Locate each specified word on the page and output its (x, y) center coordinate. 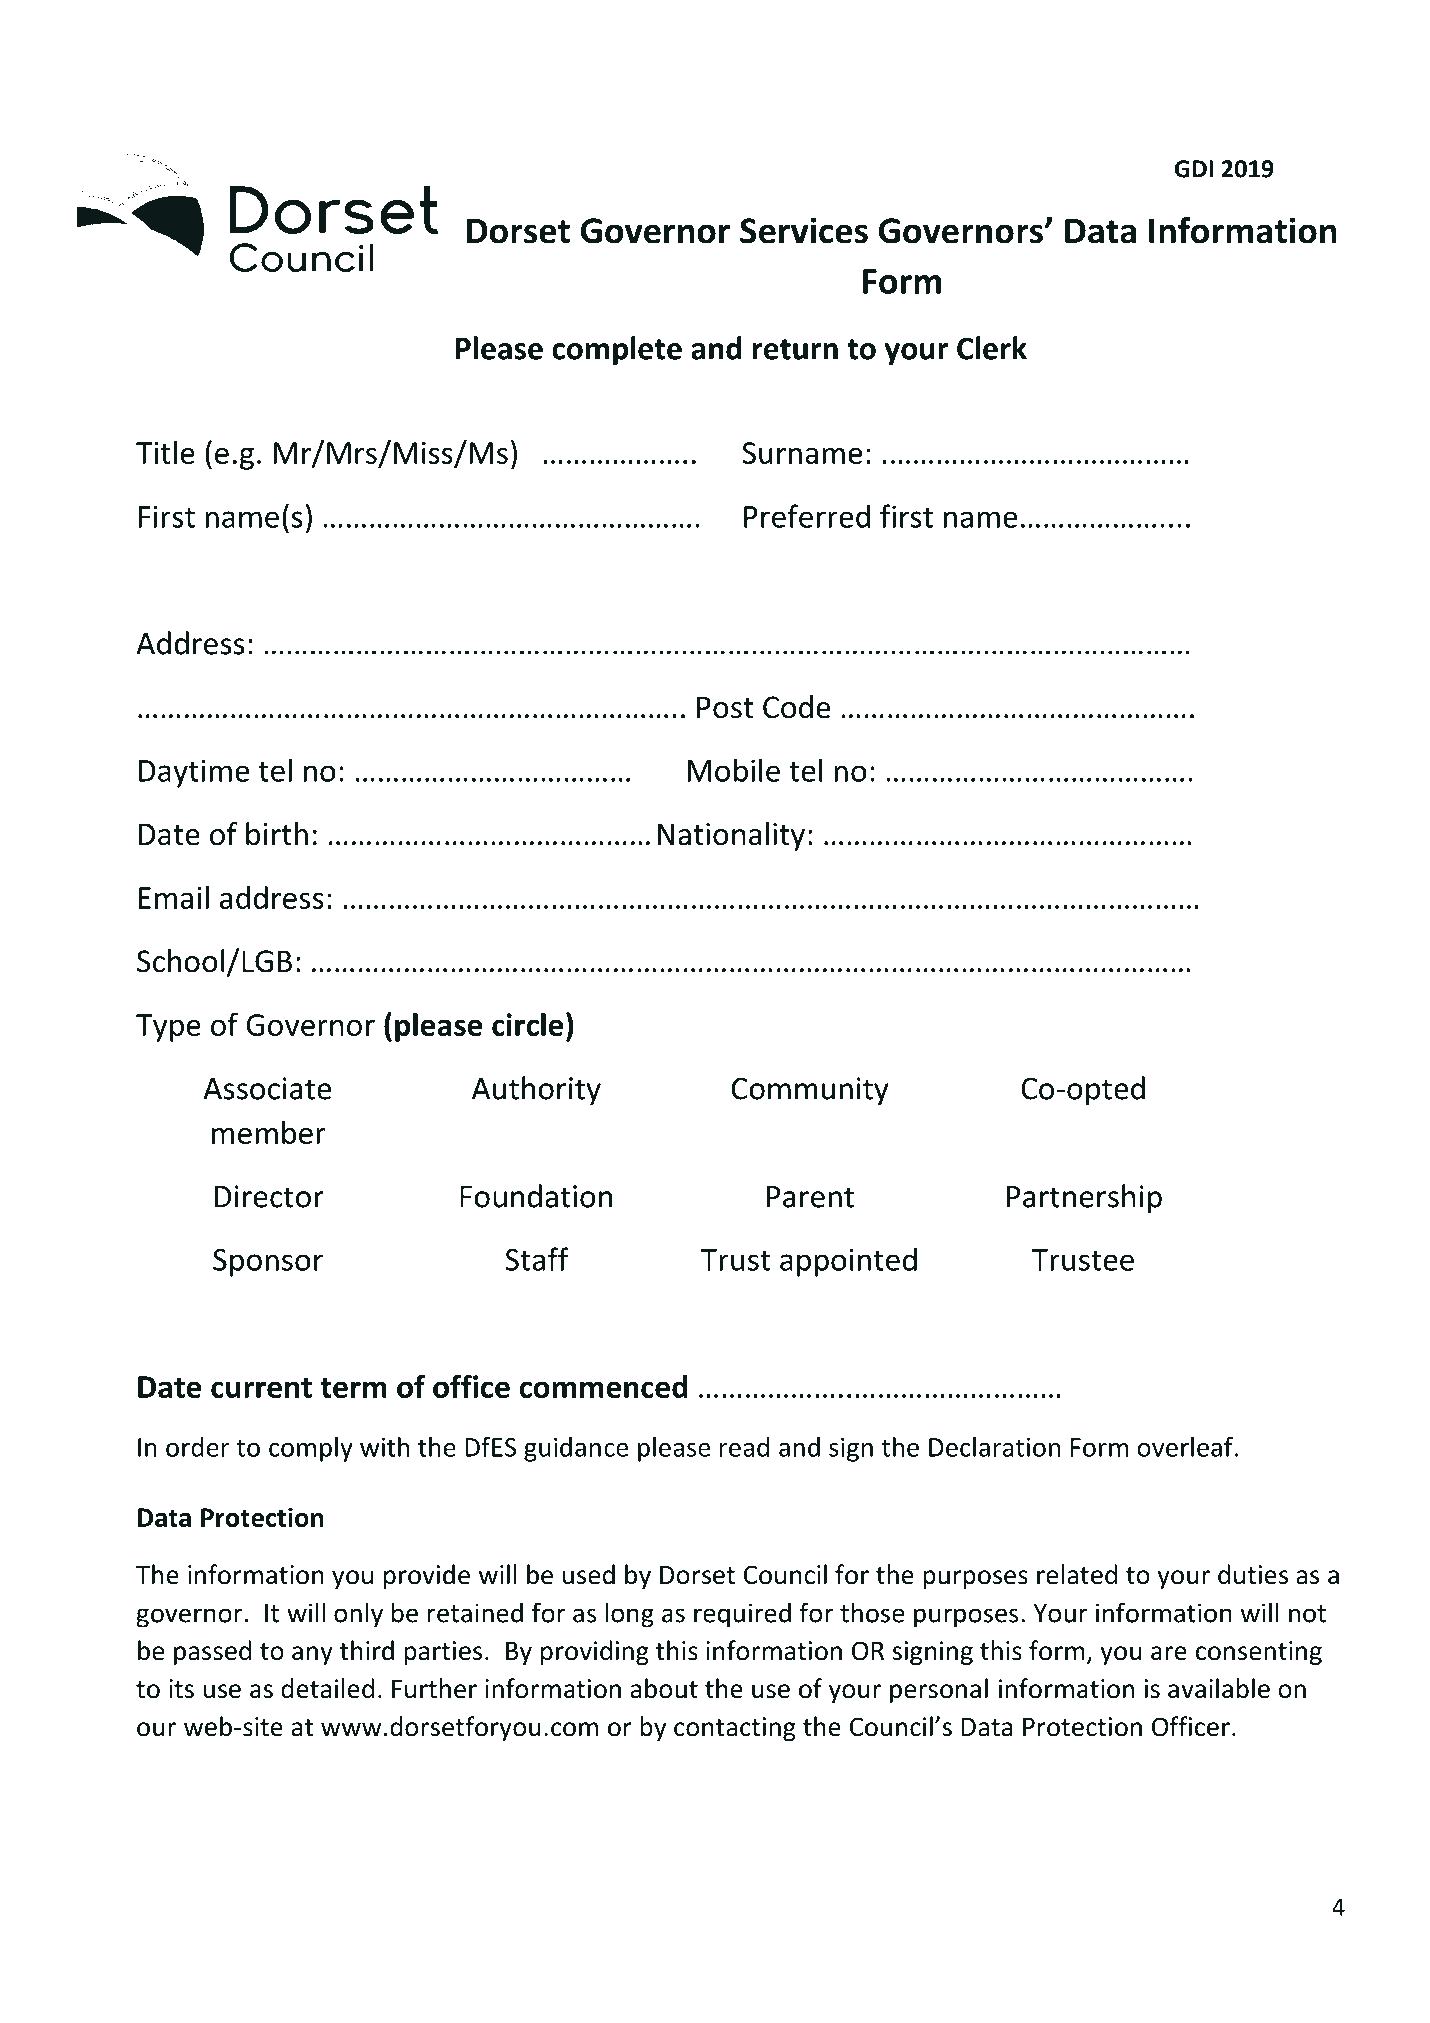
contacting (735, 1729)
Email (174, 897)
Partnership (1084, 1199)
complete (617, 351)
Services (804, 230)
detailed (327, 1688)
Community (810, 1091)
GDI (1194, 169)
